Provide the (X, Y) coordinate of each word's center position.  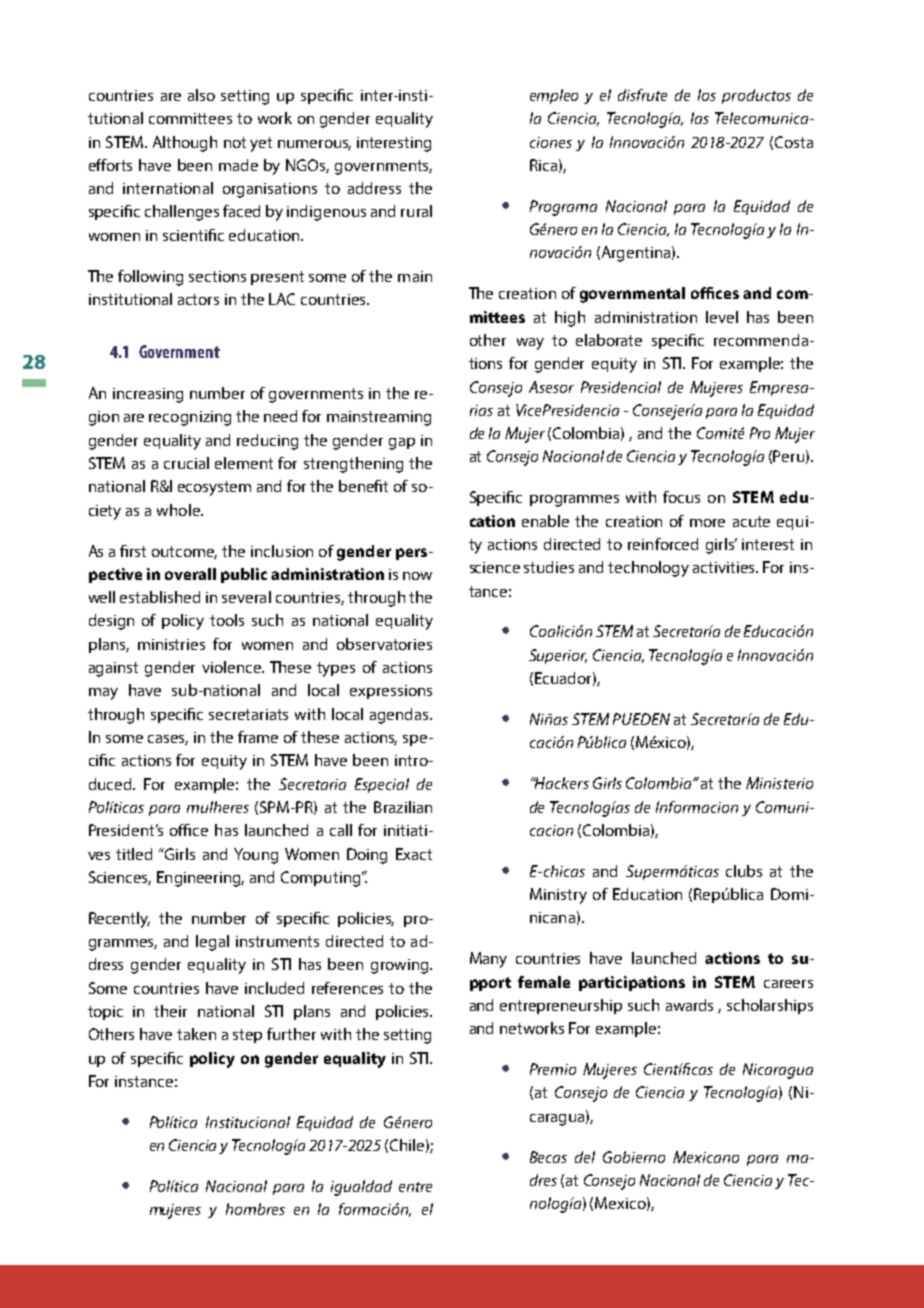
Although (185, 144)
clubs (744, 871)
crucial (186, 463)
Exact (414, 854)
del (585, 1157)
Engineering (200, 879)
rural (416, 211)
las (700, 118)
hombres (255, 1209)
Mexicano (706, 1157)
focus (681, 497)
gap (402, 444)
